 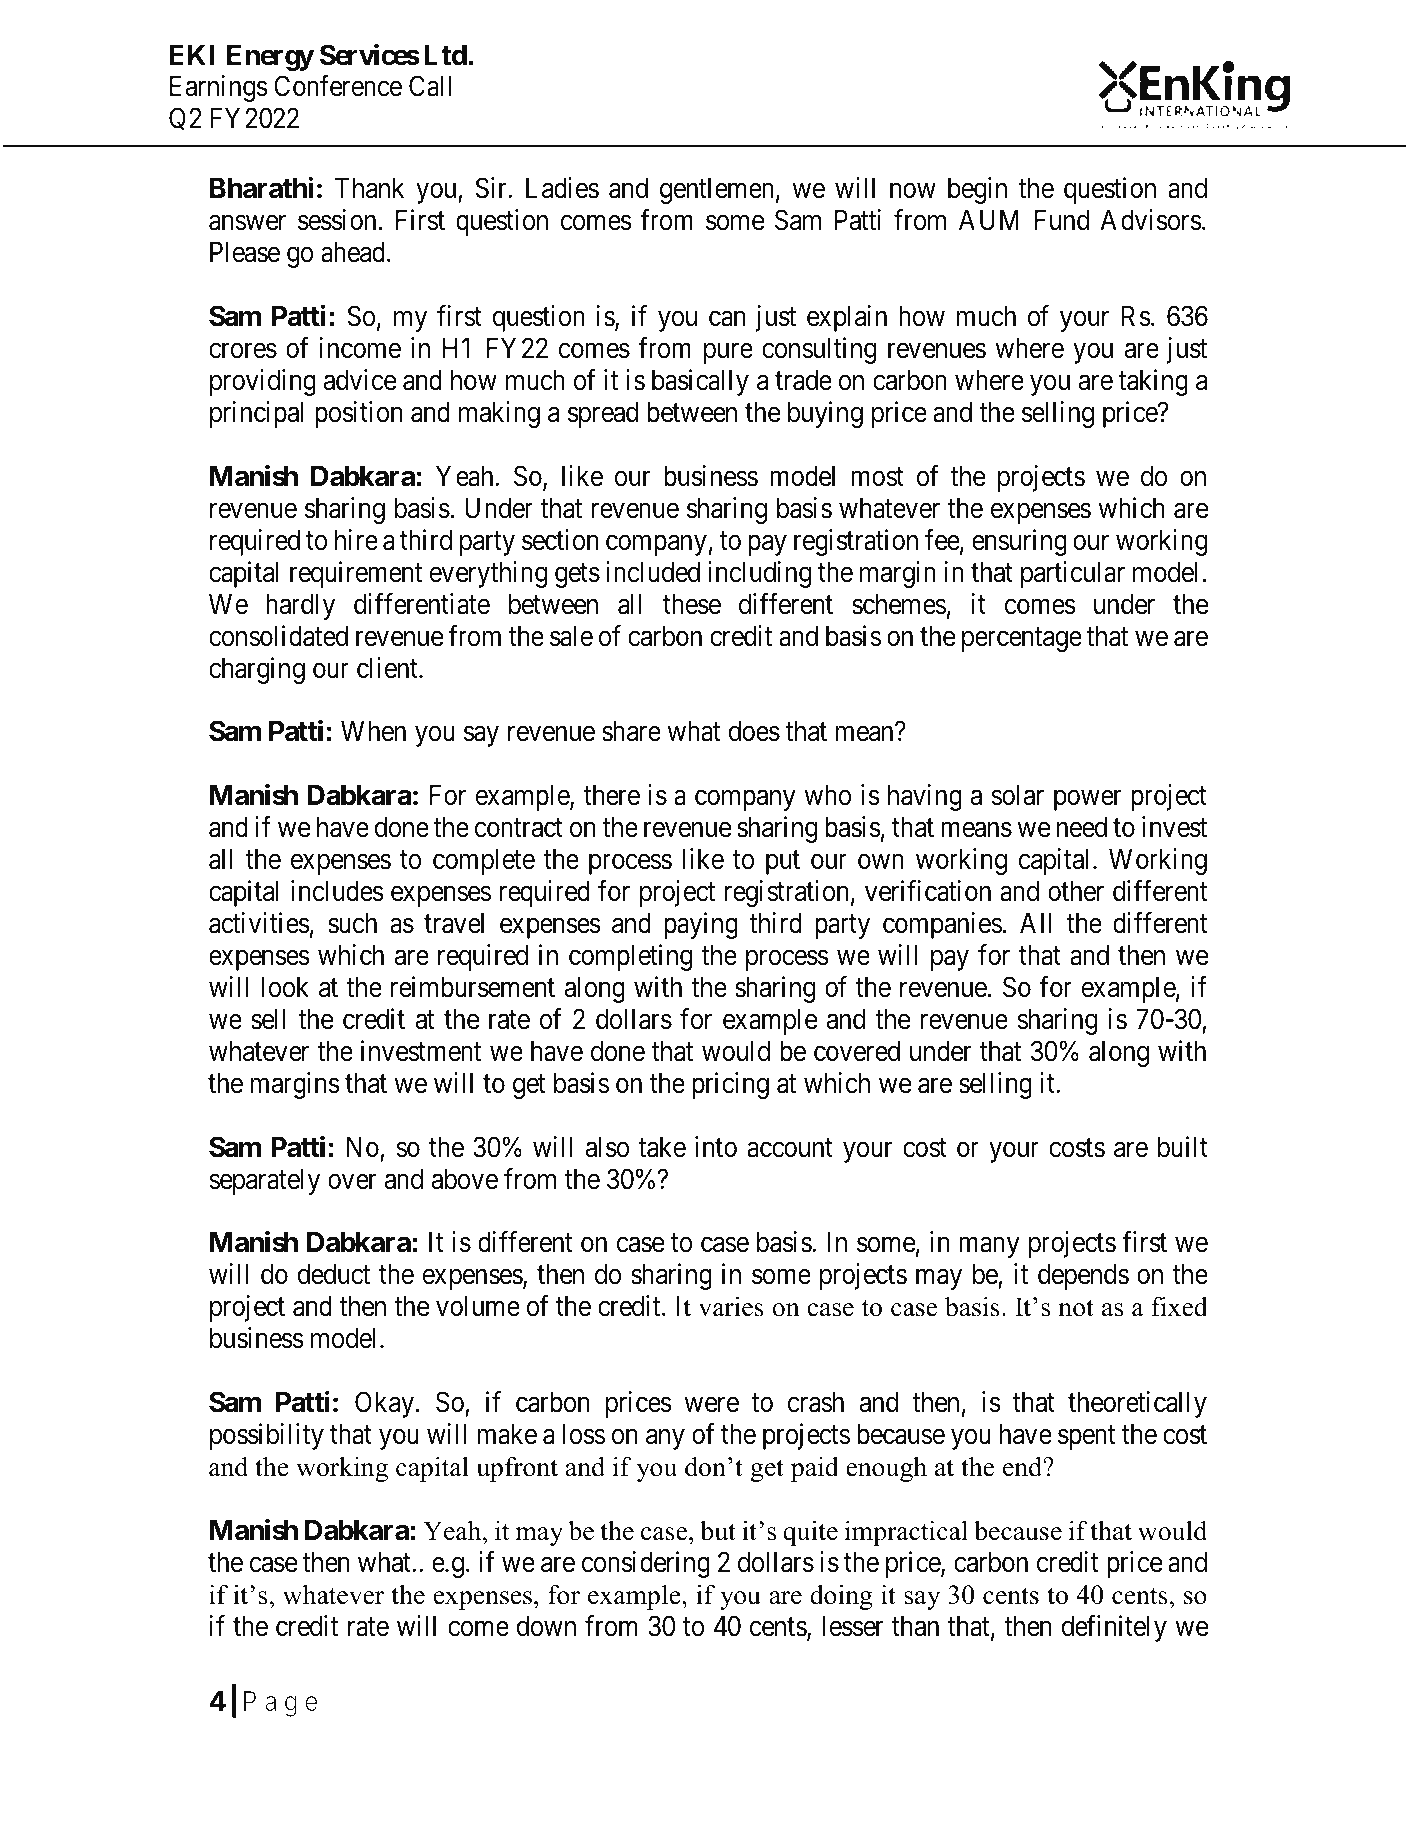 I want to click on considering, so click(x=645, y=1564).
